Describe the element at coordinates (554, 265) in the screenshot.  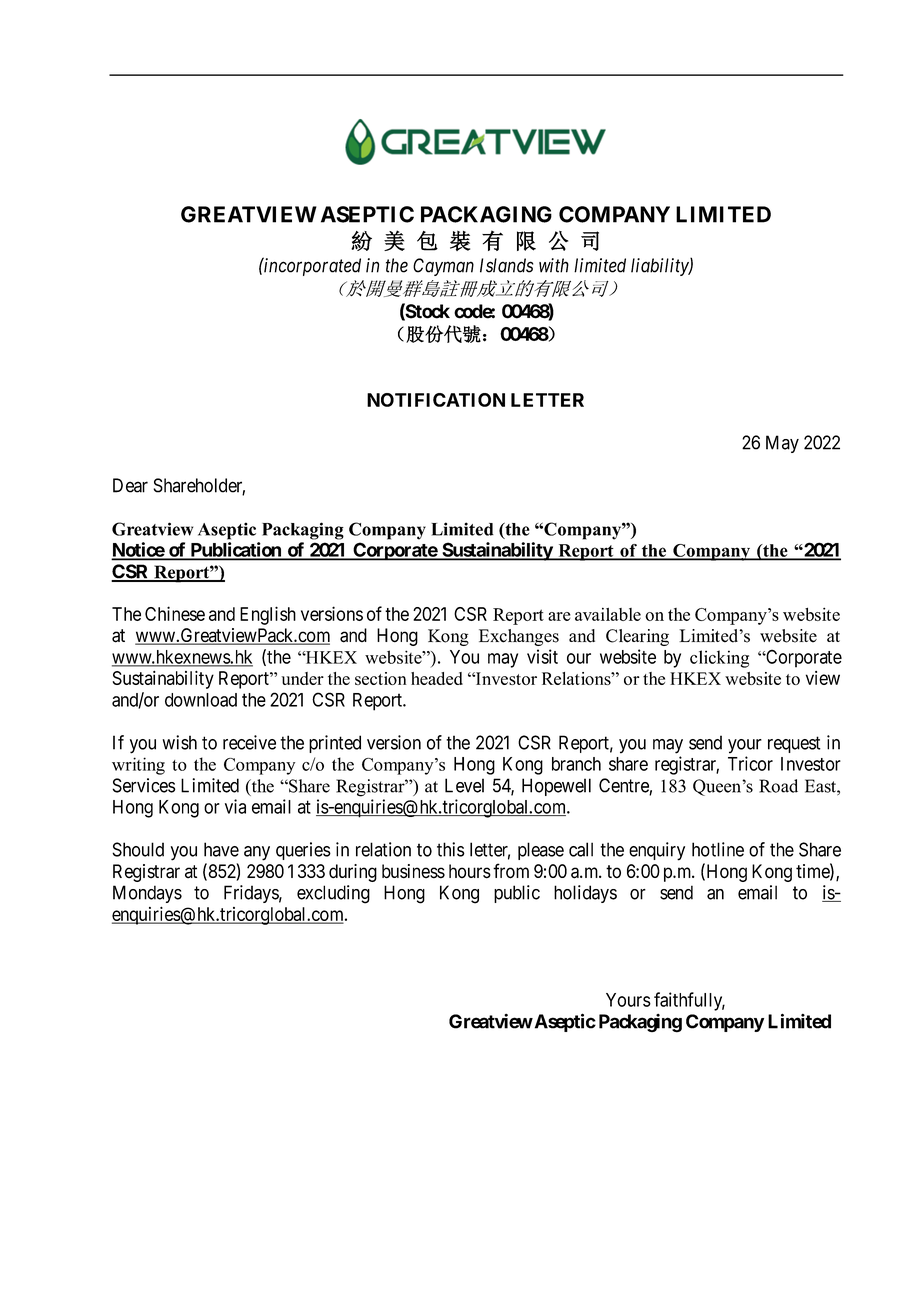
I see `with` at that location.
